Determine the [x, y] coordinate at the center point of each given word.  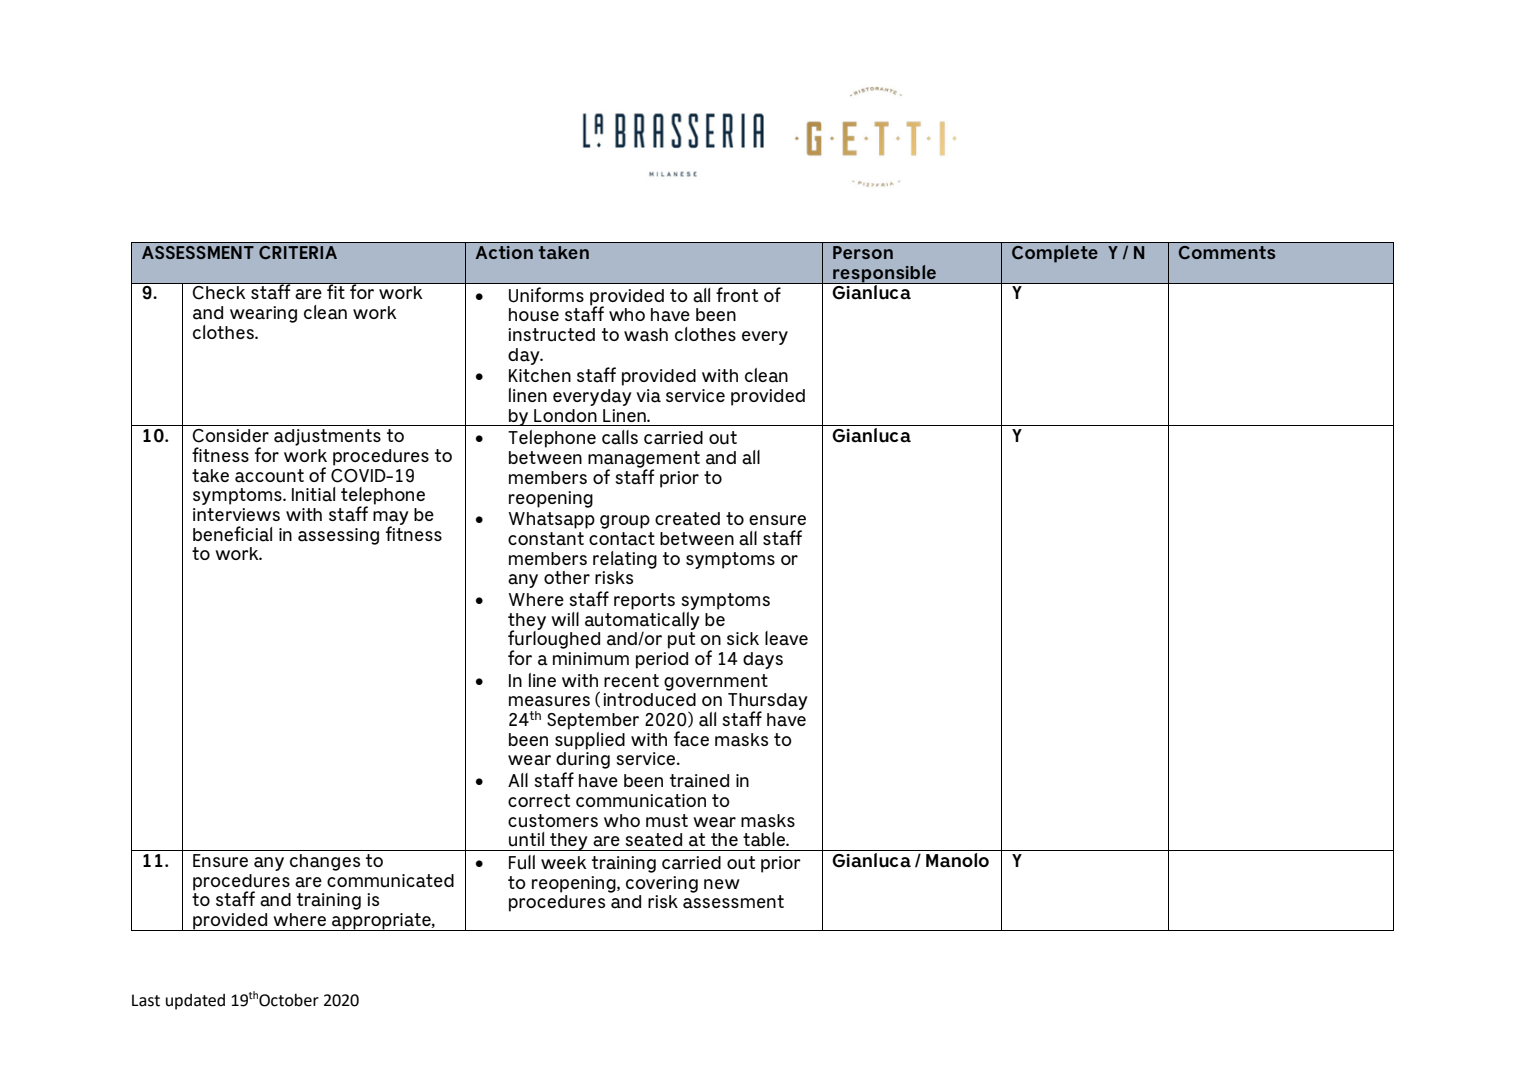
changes [325, 862]
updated [195, 1002]
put [681, 640]
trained [699, 781]
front [737, 294]
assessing [338, 536]
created [687, 519]
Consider [230, 436]
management [644, 460]
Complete [1055, 252]
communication [641, 801]
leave [786, 638]
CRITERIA [298, 253]
